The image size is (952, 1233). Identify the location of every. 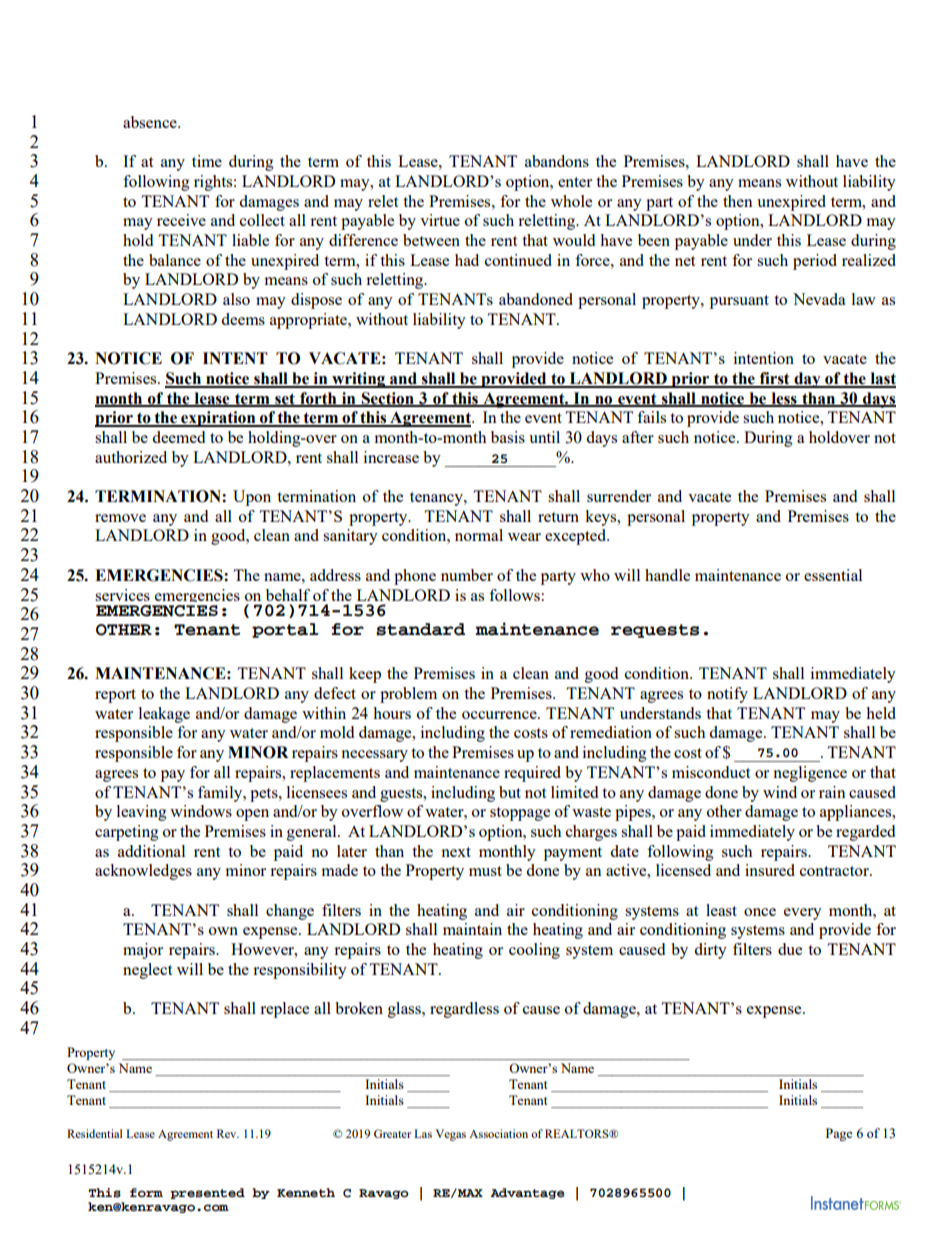
(803, 914).
